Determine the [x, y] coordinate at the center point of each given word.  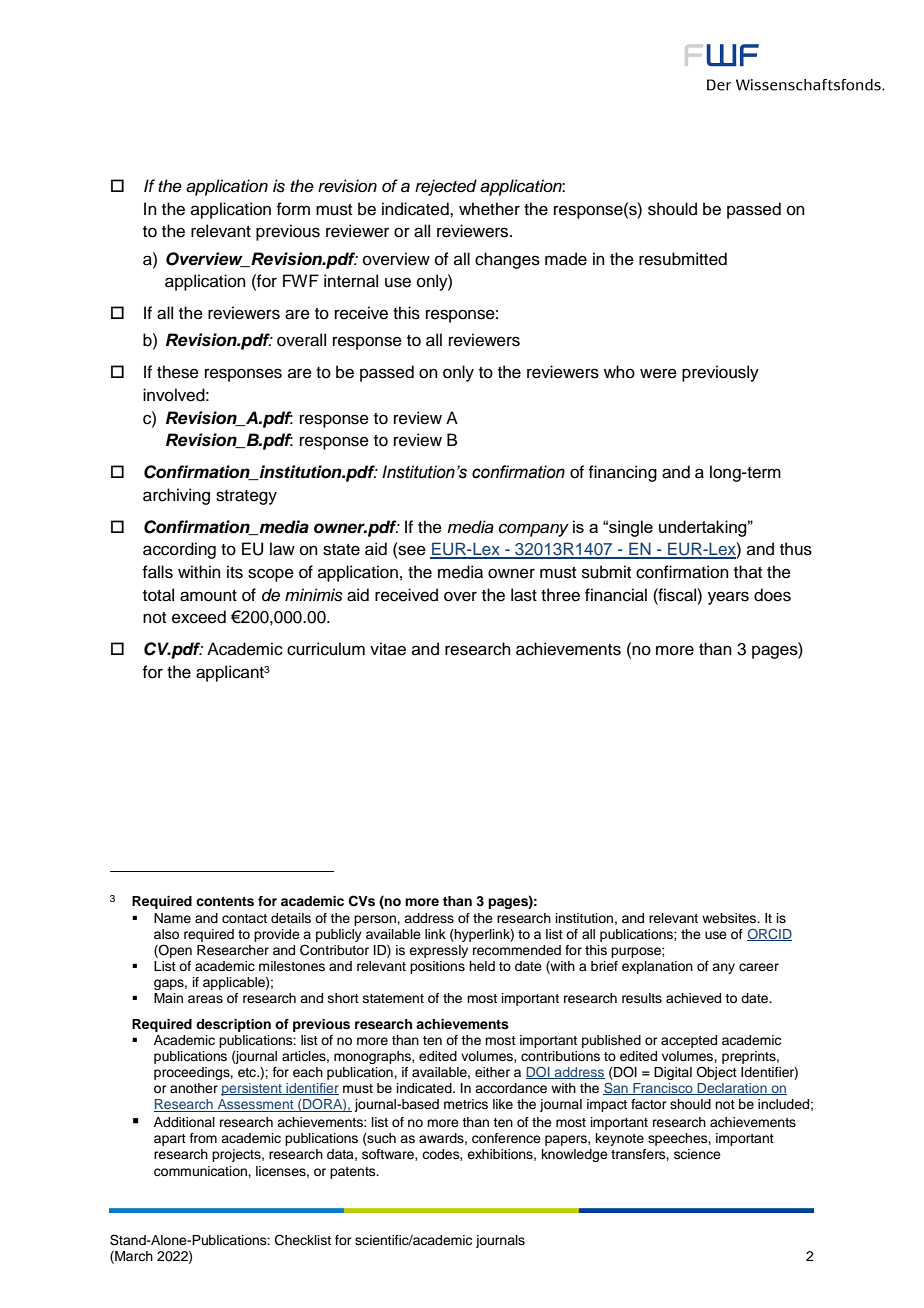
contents [225, 902]
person [376, 920]
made [566, 259]
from [203, 1138]
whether [489, 209]
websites [730, 918]
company [534, 530]
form [293, 209]
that [748, 571]
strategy [246, 497]
